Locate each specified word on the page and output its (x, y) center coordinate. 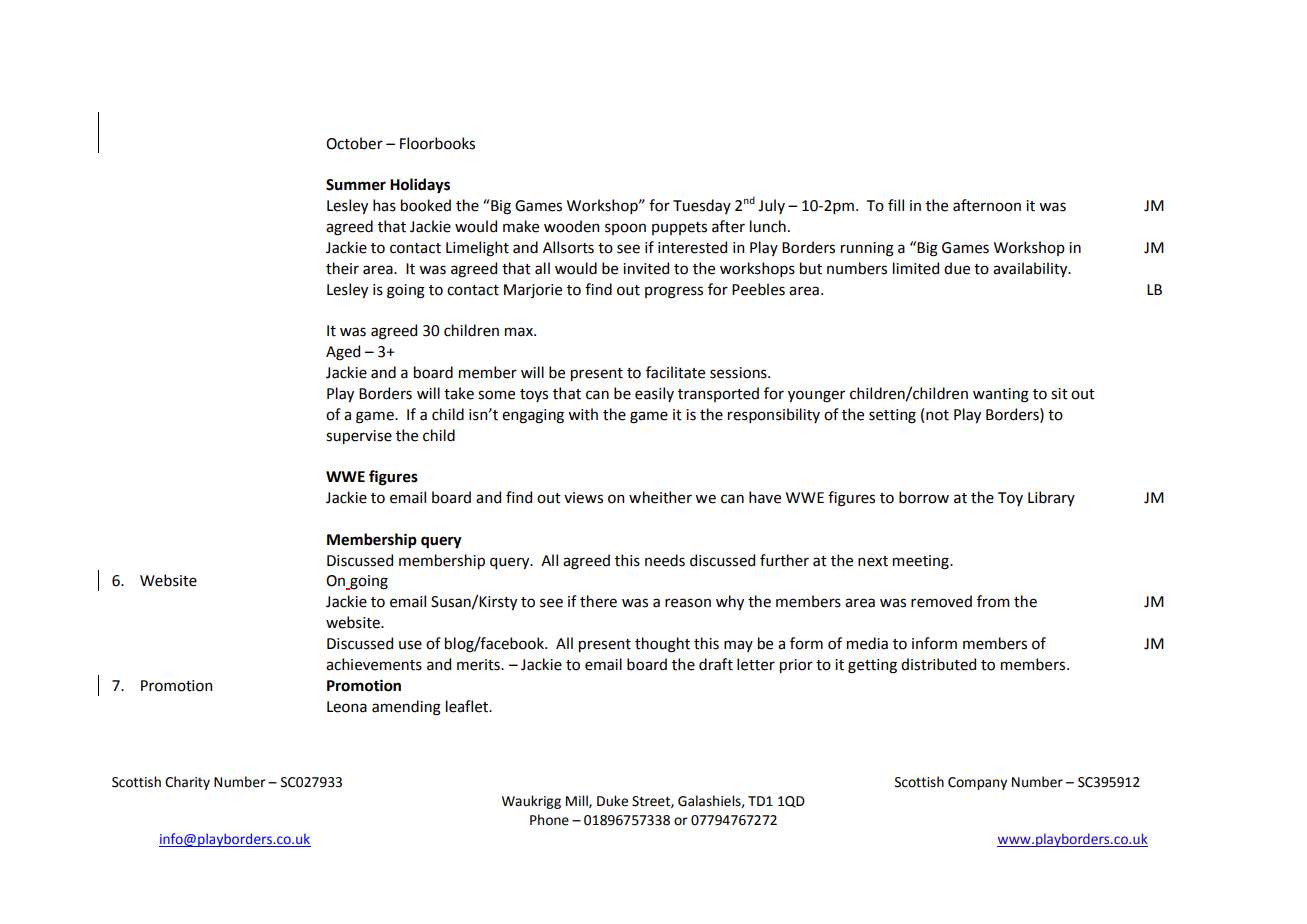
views (583, 498)
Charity (187, 783)
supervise (359, 437)
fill (896, 205)
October (354, 143)
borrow (924, 497)
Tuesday (702, 206)
